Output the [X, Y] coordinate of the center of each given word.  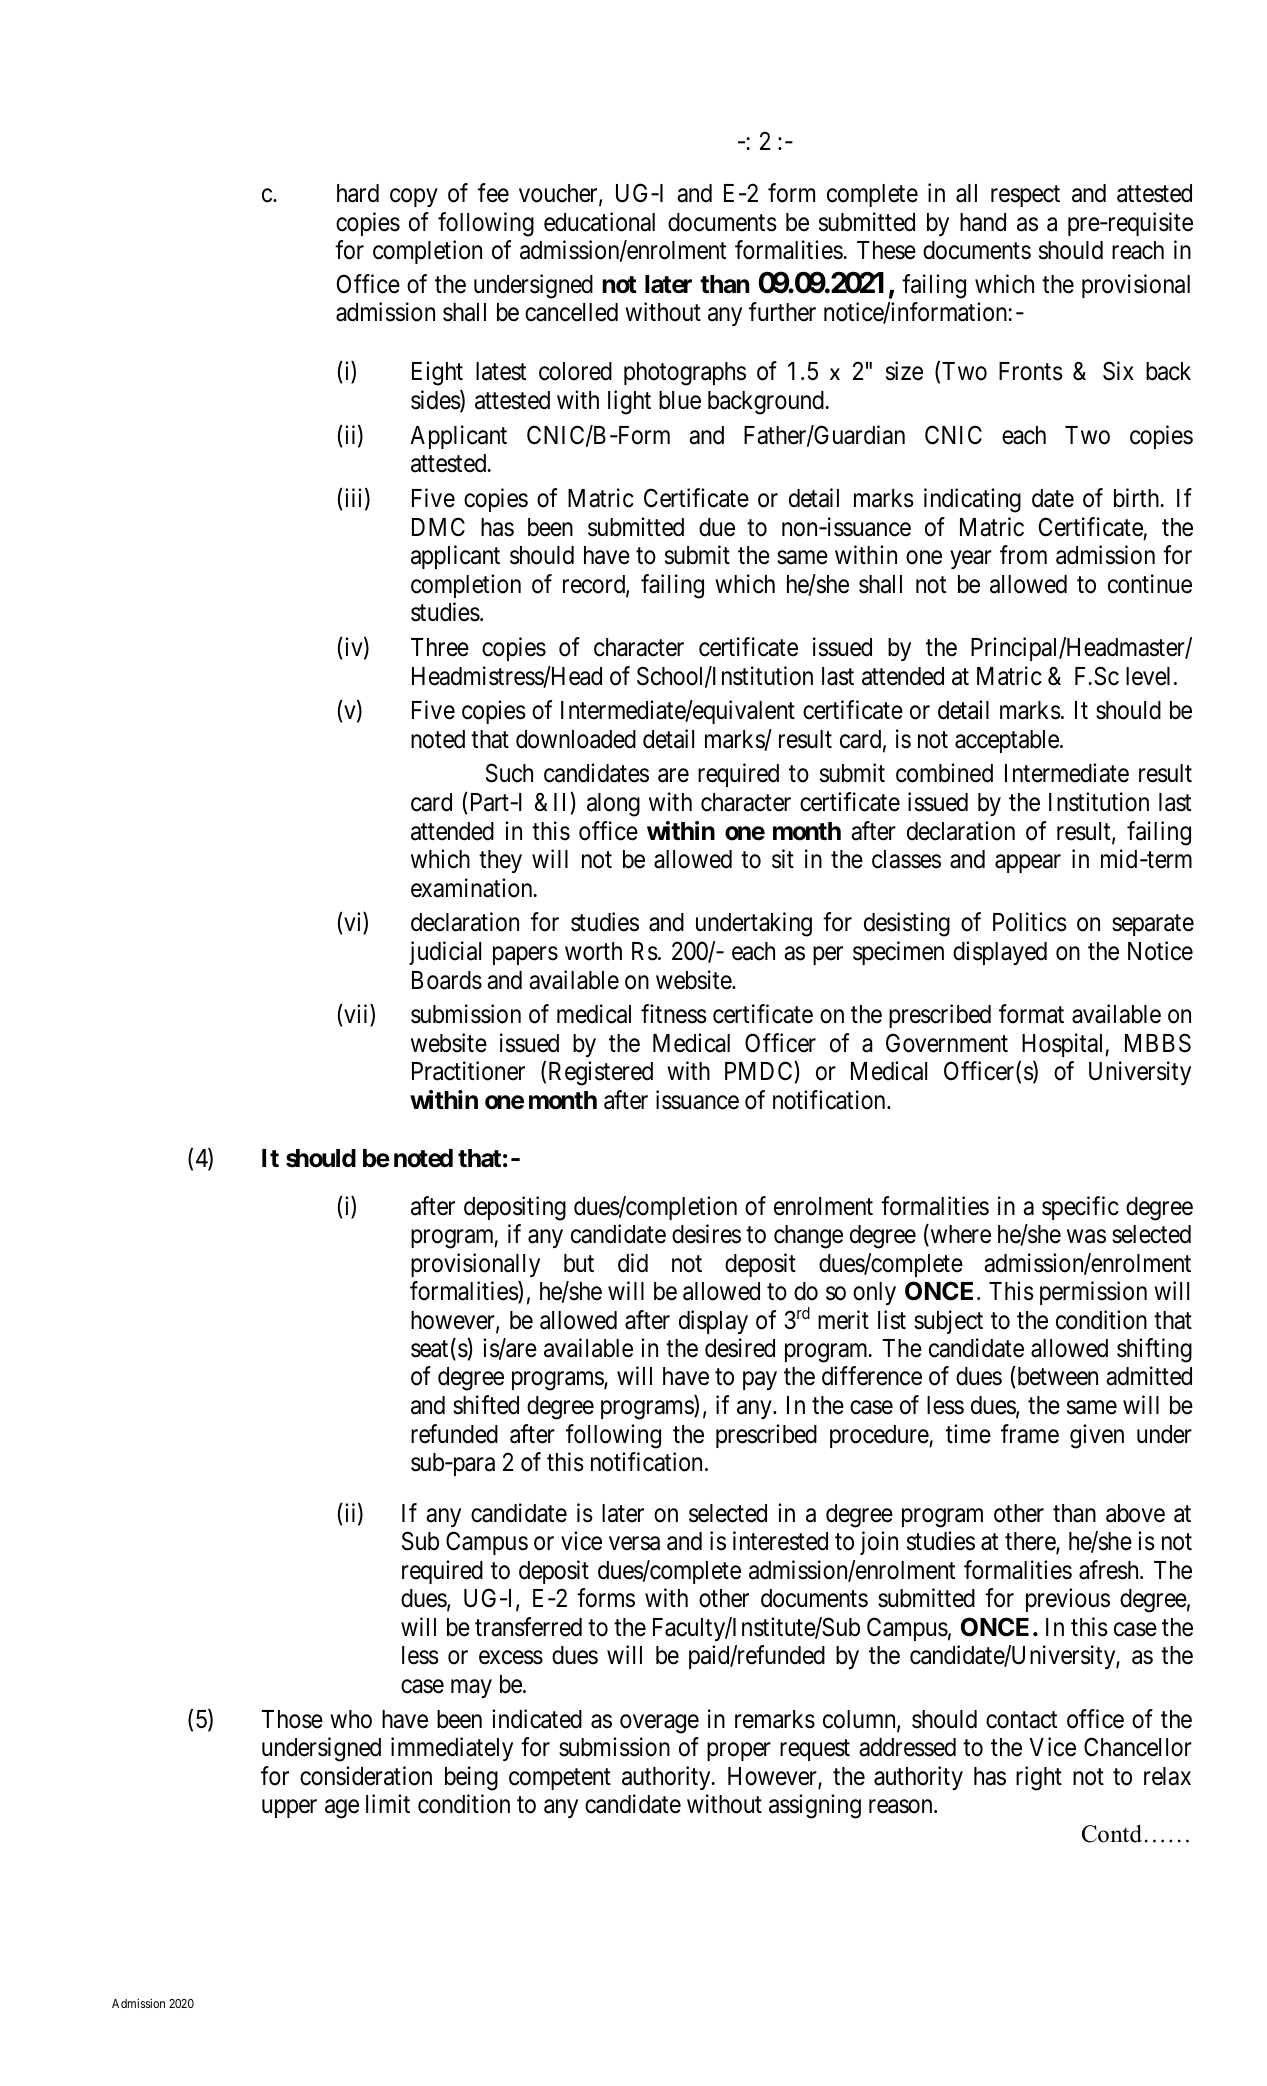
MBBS [1158, 1043]
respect [1025, 196]
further [782, 312]
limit [388, 1803]
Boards [447, 980]
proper [739, 1752]
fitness [674, 1014]
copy [414, 198]
